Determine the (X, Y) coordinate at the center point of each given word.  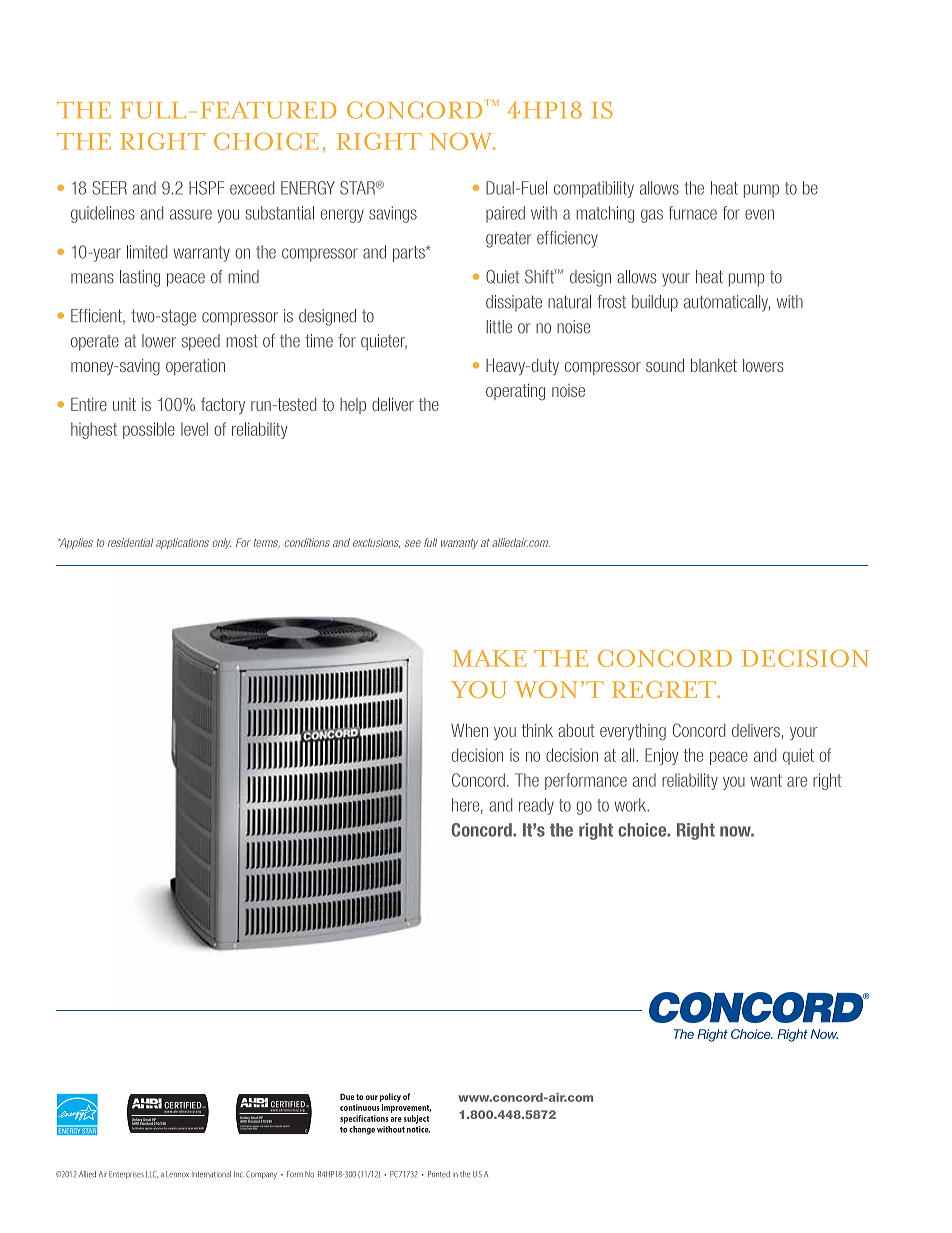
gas (652, 216)
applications (182, 543)
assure (191, 214)
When (469, 730)
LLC (152, 1174)
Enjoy (662, 756)
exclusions (376, 543)
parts (410, 254)
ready (536, 806)
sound (665, 365)
